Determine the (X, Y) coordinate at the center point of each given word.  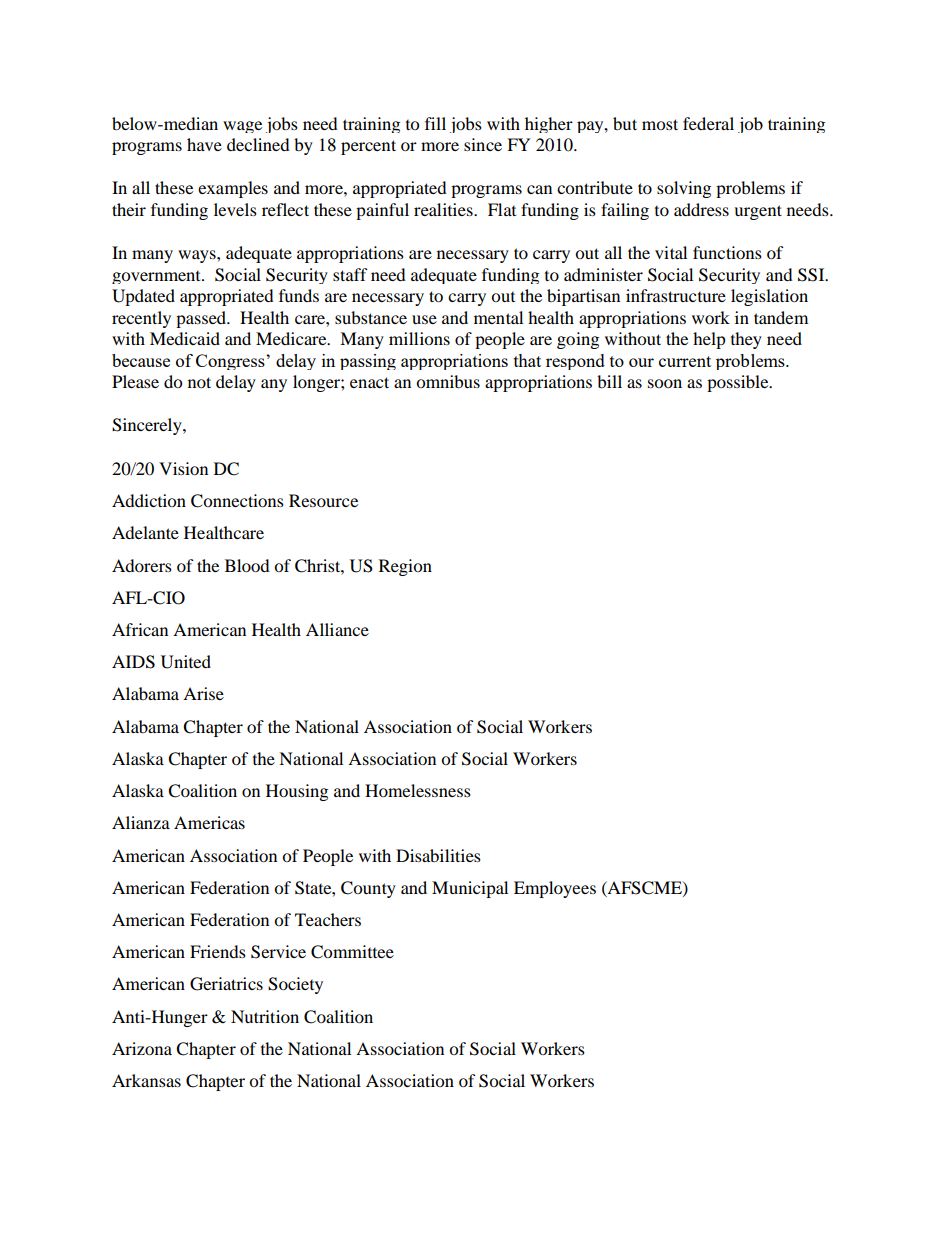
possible (739, 383)
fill (435, 123)
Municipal (470, 889)
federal (708, 123)
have (204, 144)
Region (405, 567)
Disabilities (438, 855)
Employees (555, 889)
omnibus (448, 381)
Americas (209, 822)
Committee (352, 952)
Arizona (142, 1048)
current (685, 361)
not (199, 382)
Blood (247, 565)
